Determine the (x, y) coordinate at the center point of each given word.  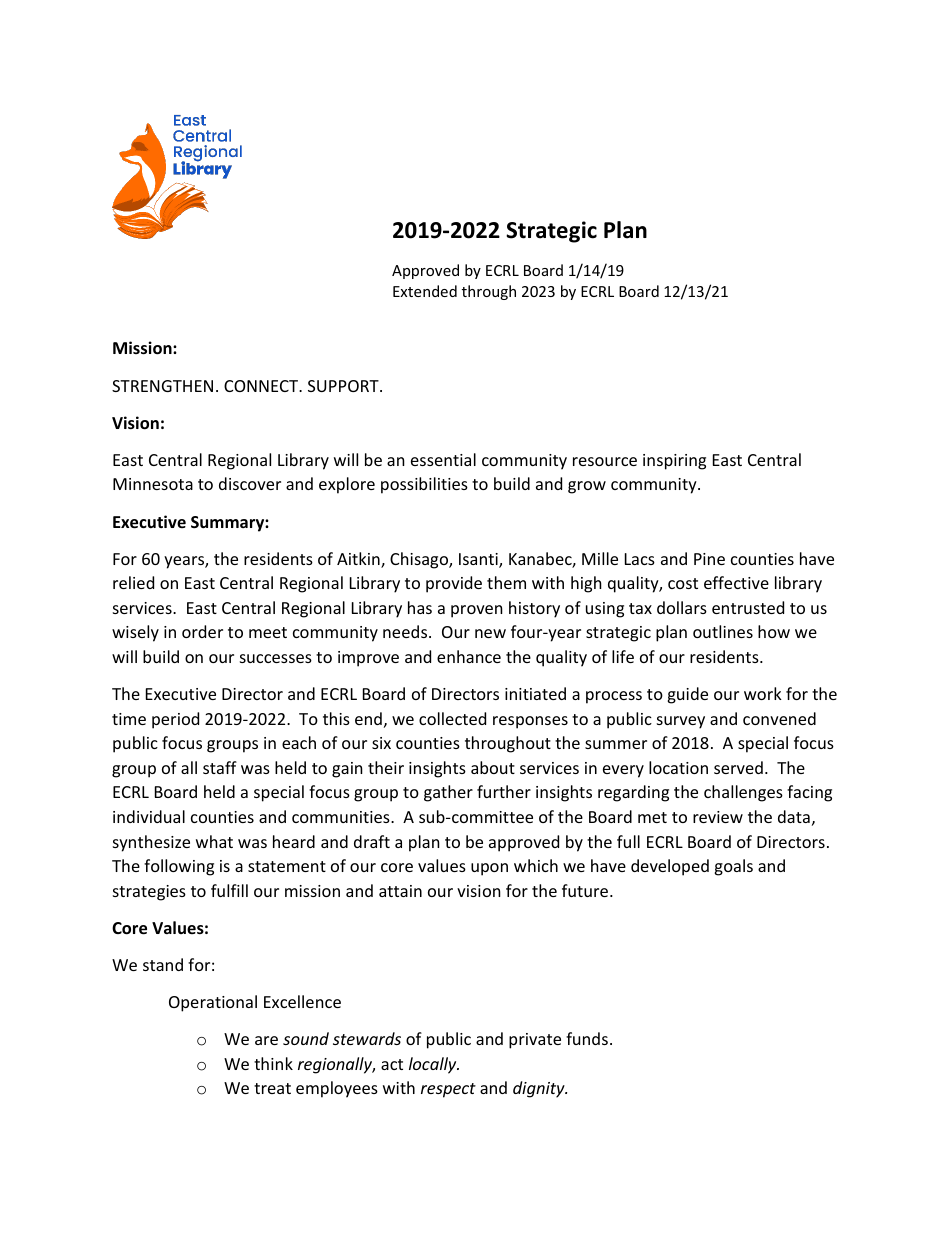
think (273, 1063)
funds (587, 1038)
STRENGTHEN (162, 386)
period (175, 720)
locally (434, 1065)
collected (452, 718)
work (763, 693)
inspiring (674, 462)
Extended (425, 291)
